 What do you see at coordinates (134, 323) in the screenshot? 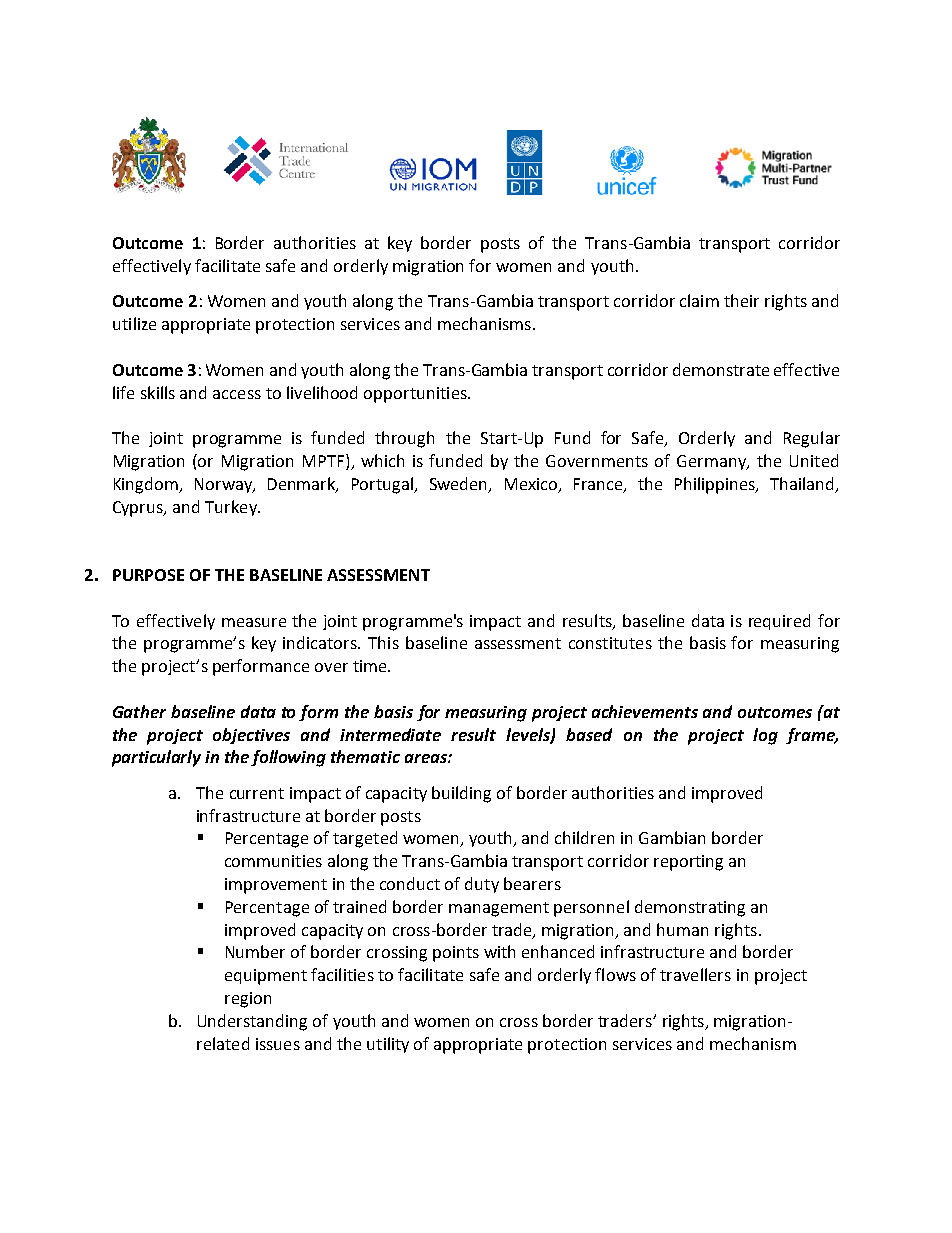
I see `utilize` at bounding box center [134, 323].
